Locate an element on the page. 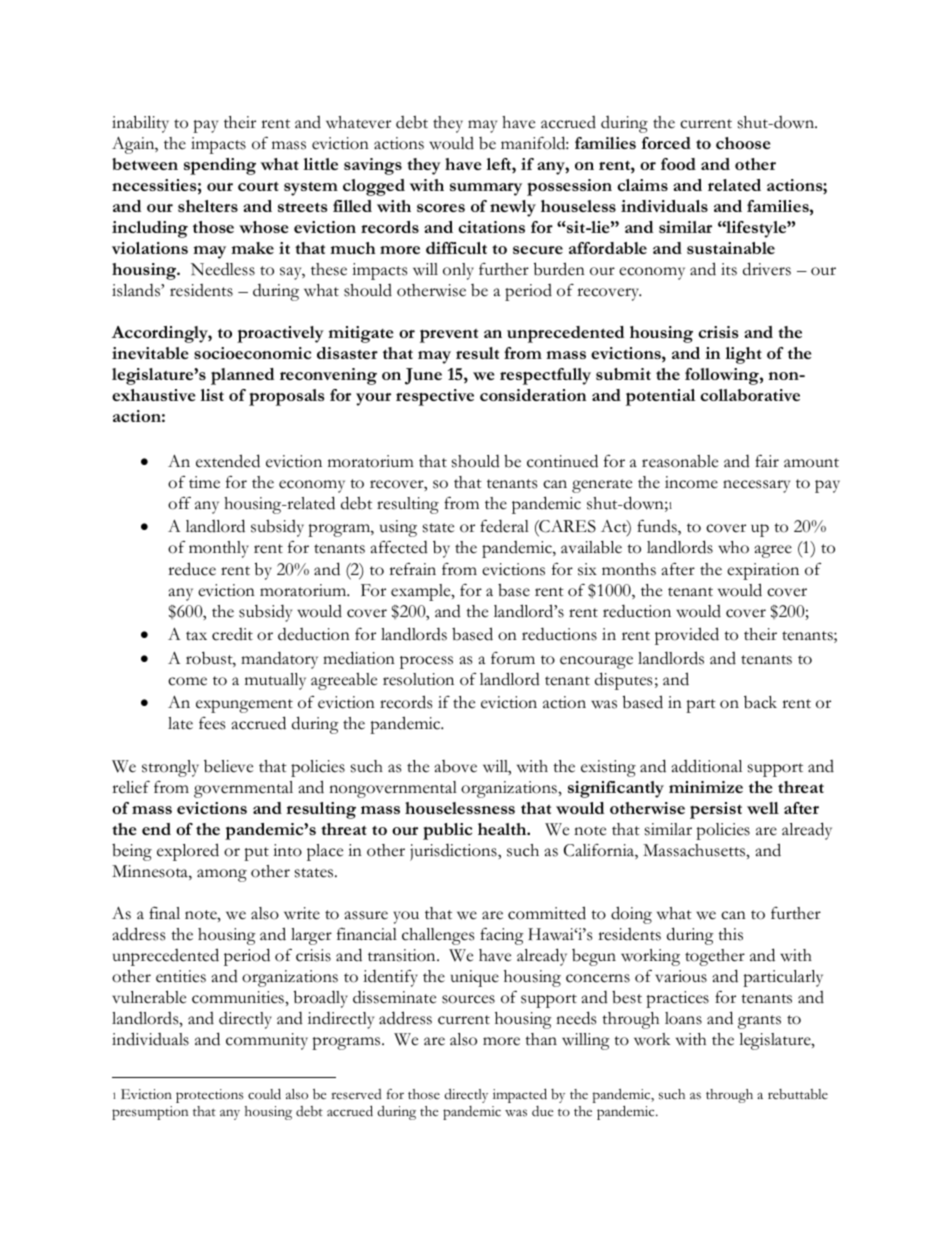 Image resolution: width=952 pixels, height=1233 pixels. continued is located at coordinates (562, 461).
